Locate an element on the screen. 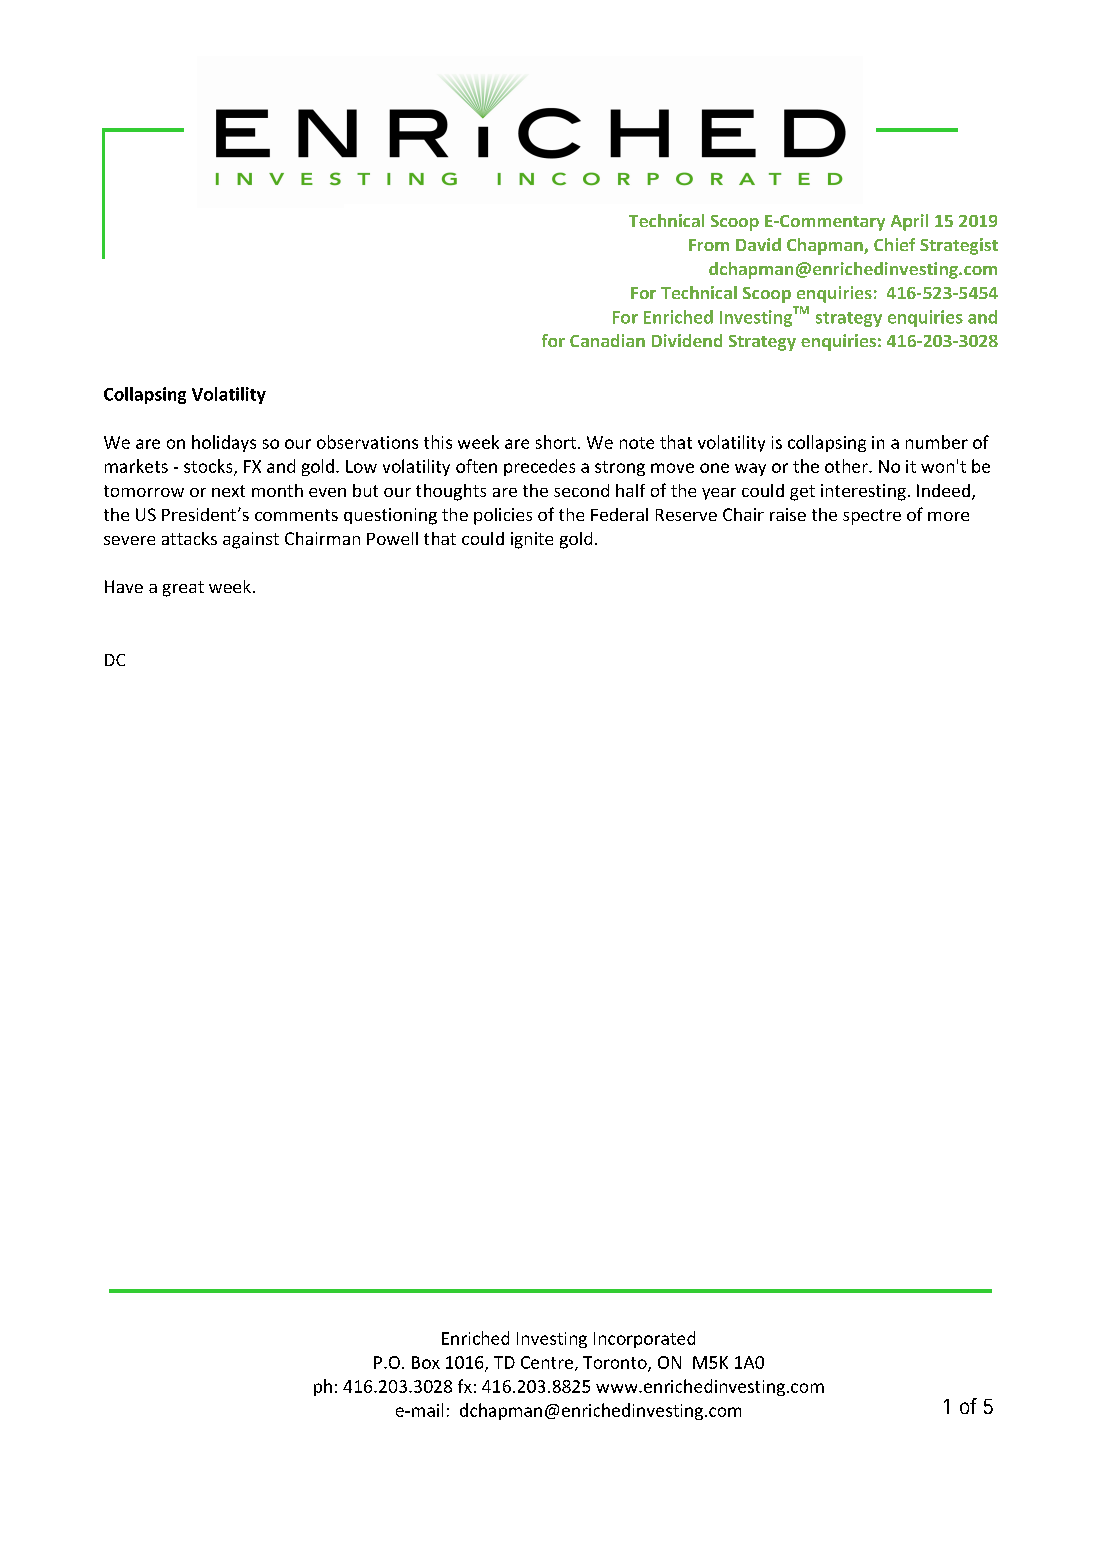 The image size is (1095, 1549). Box is located at coordinates (426, 1362).
